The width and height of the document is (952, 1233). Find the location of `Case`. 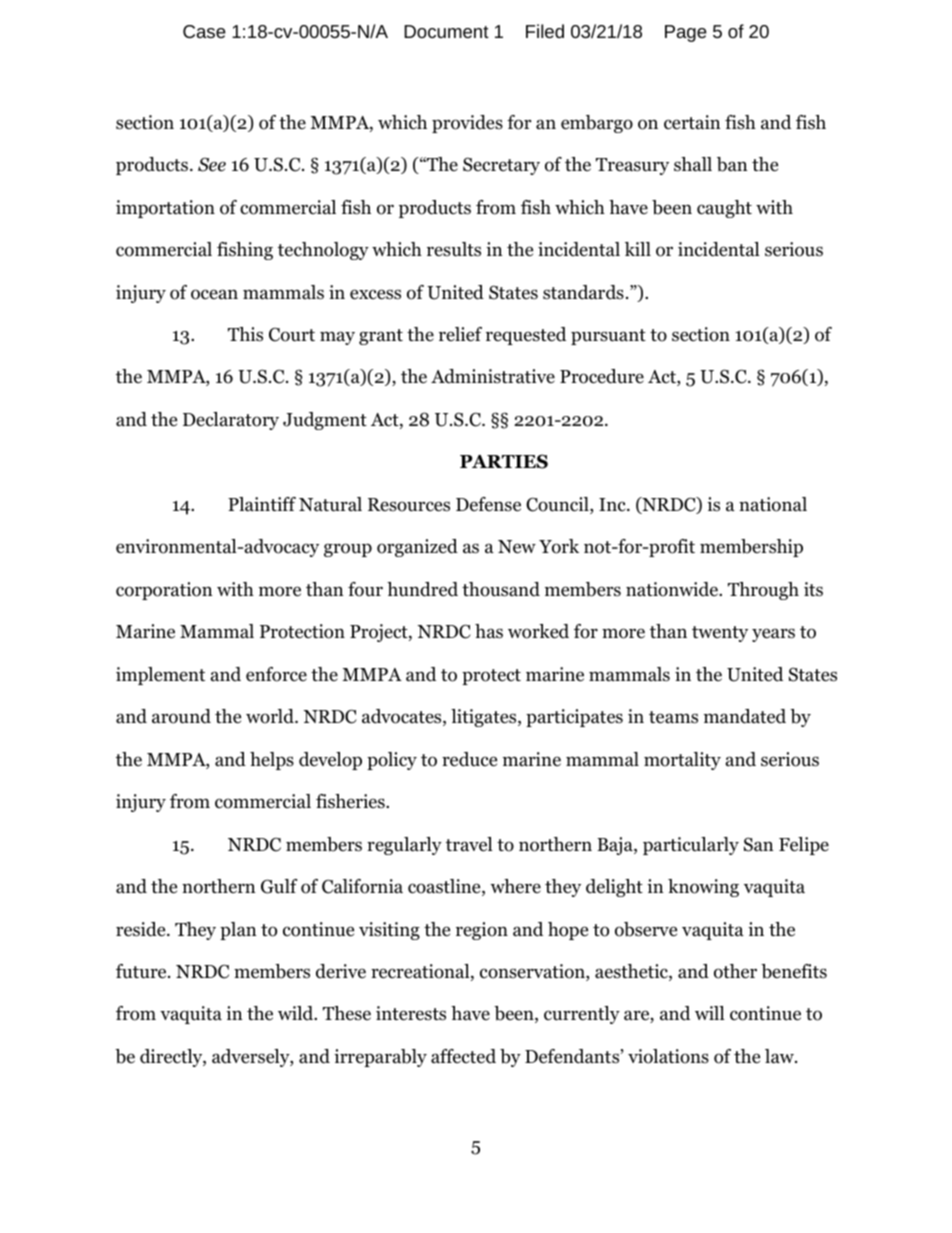

Case is located at coordinates (204, 31).
